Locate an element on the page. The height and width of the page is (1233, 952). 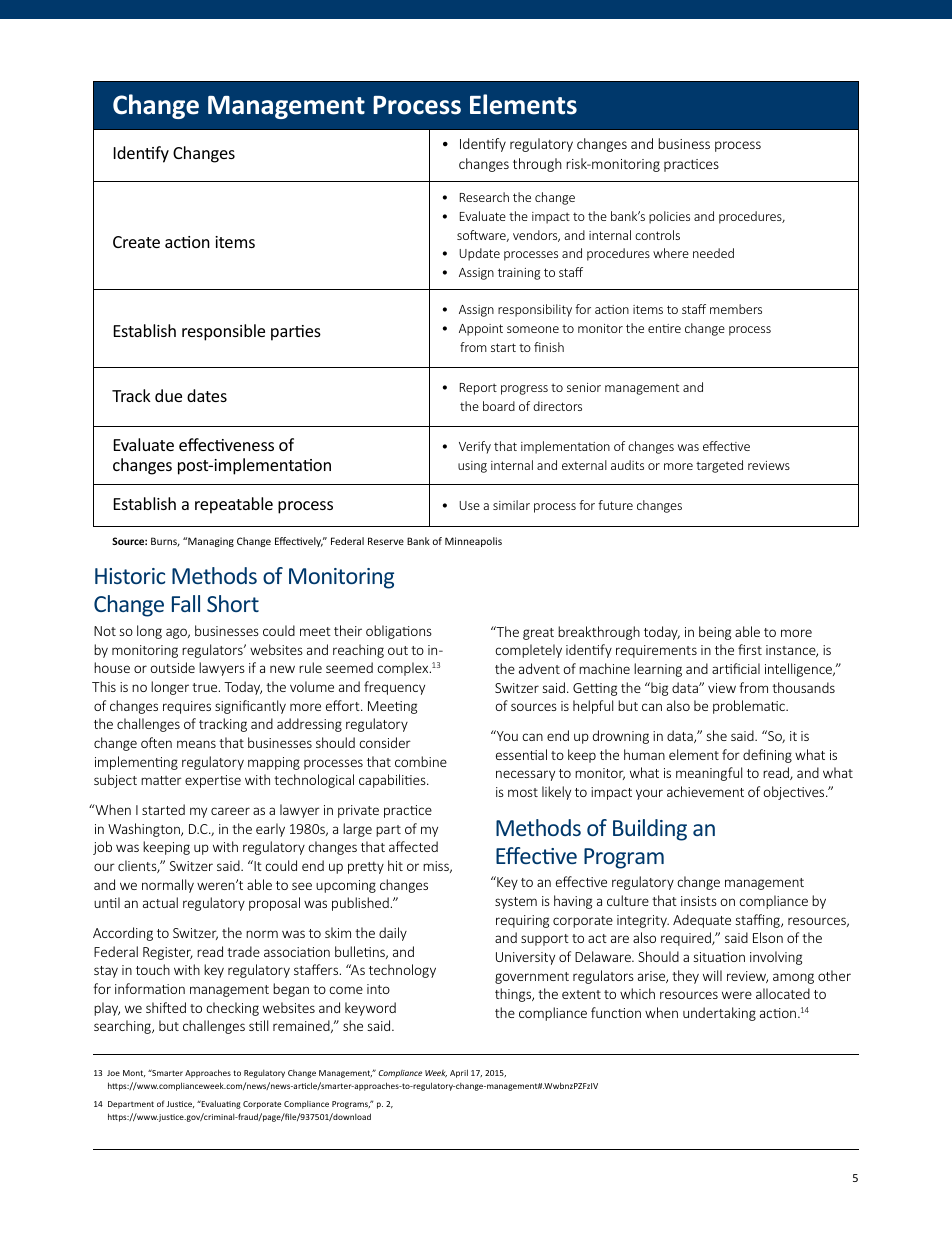
needed is located at coordinates (713, 253).
